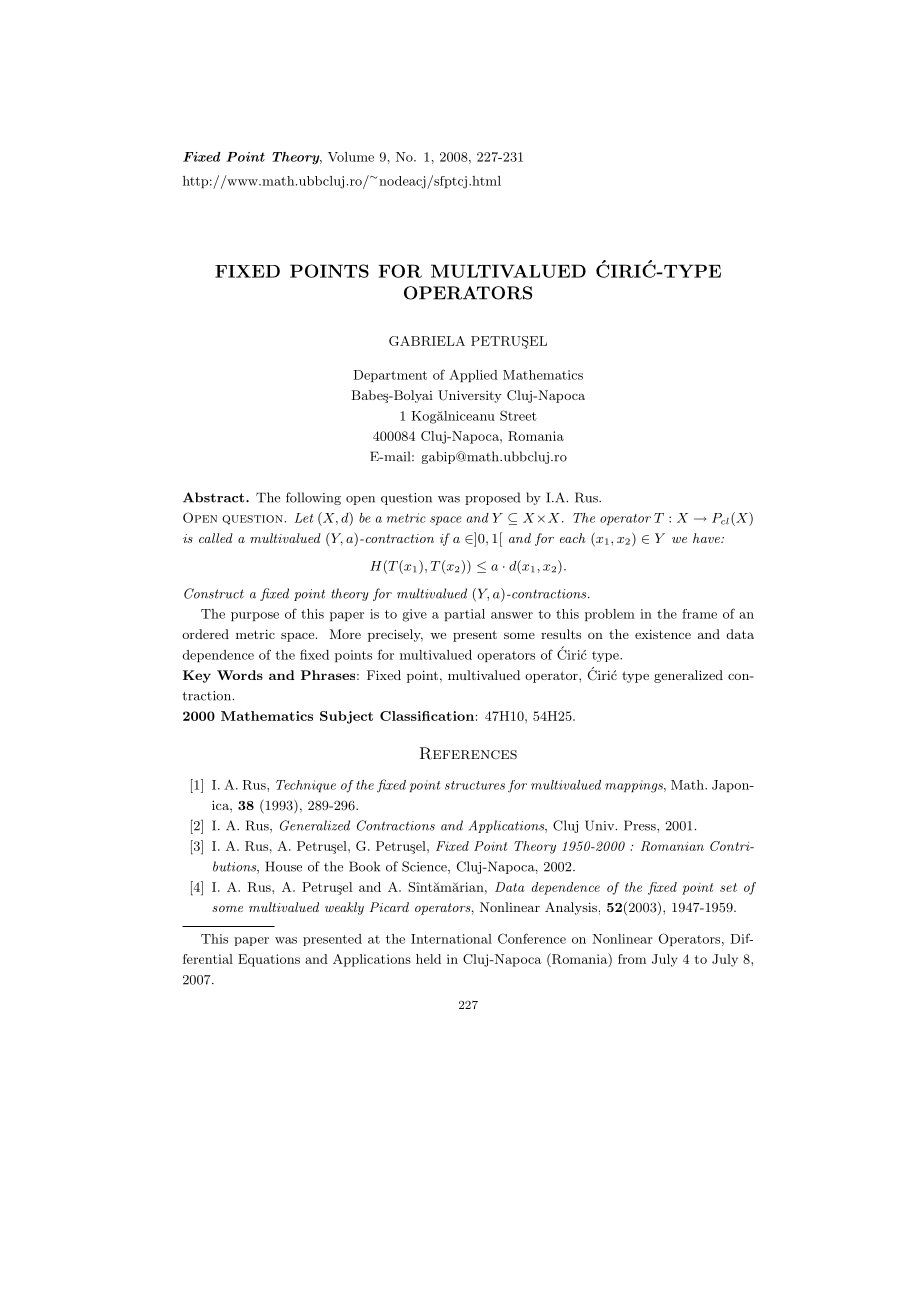 Image resolution: width=924 pixels, height=1308 pixels. I want to click on frame, so click(699, 614).
